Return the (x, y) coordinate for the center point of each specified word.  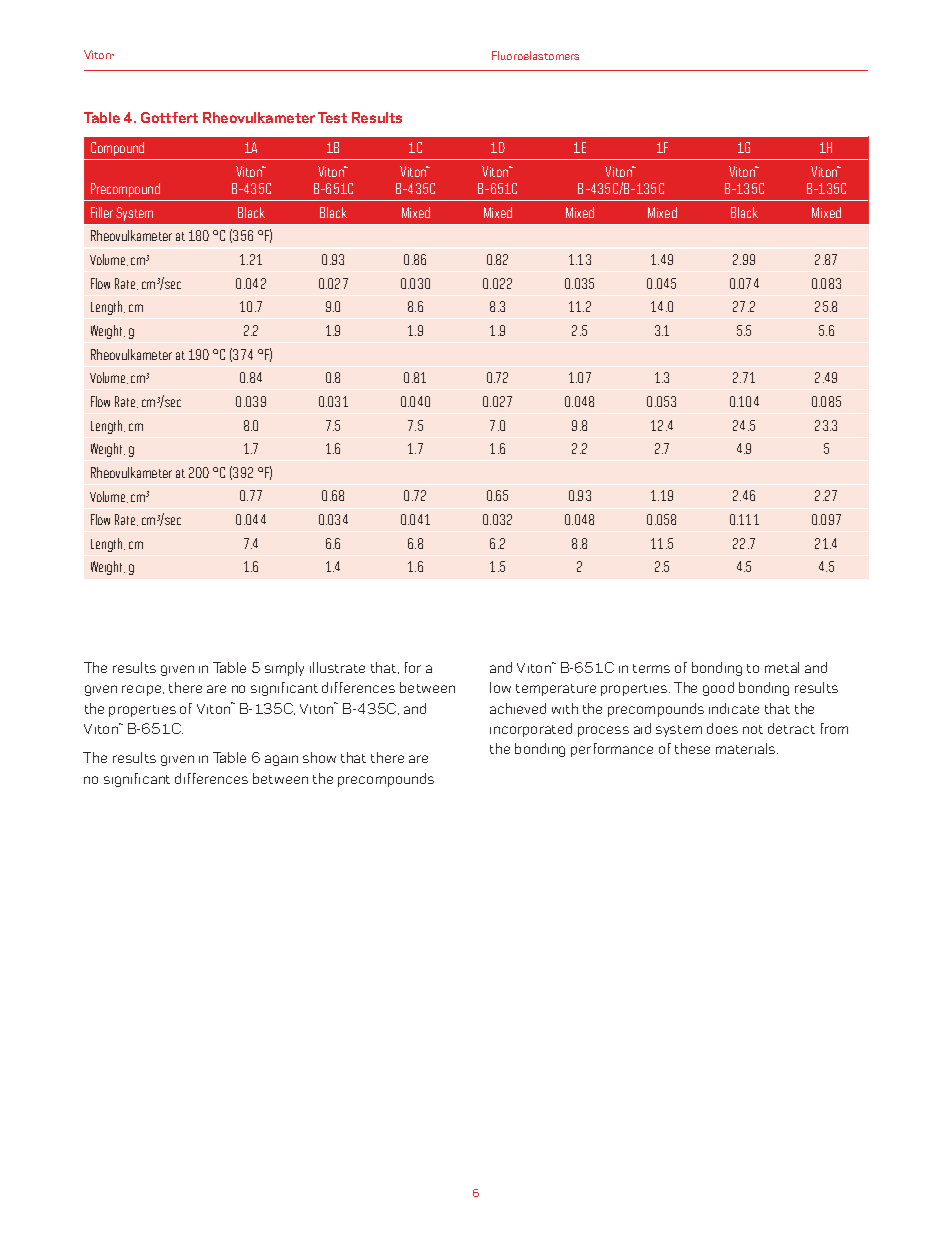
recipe (143, 690)
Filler (102, 212)
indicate (734, 708)
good (718, 689)
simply (284, 669)
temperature (556, 690)
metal (782, 667)
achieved (518, 708)
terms (651, 668)
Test (332, 117)
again (281, 760)
